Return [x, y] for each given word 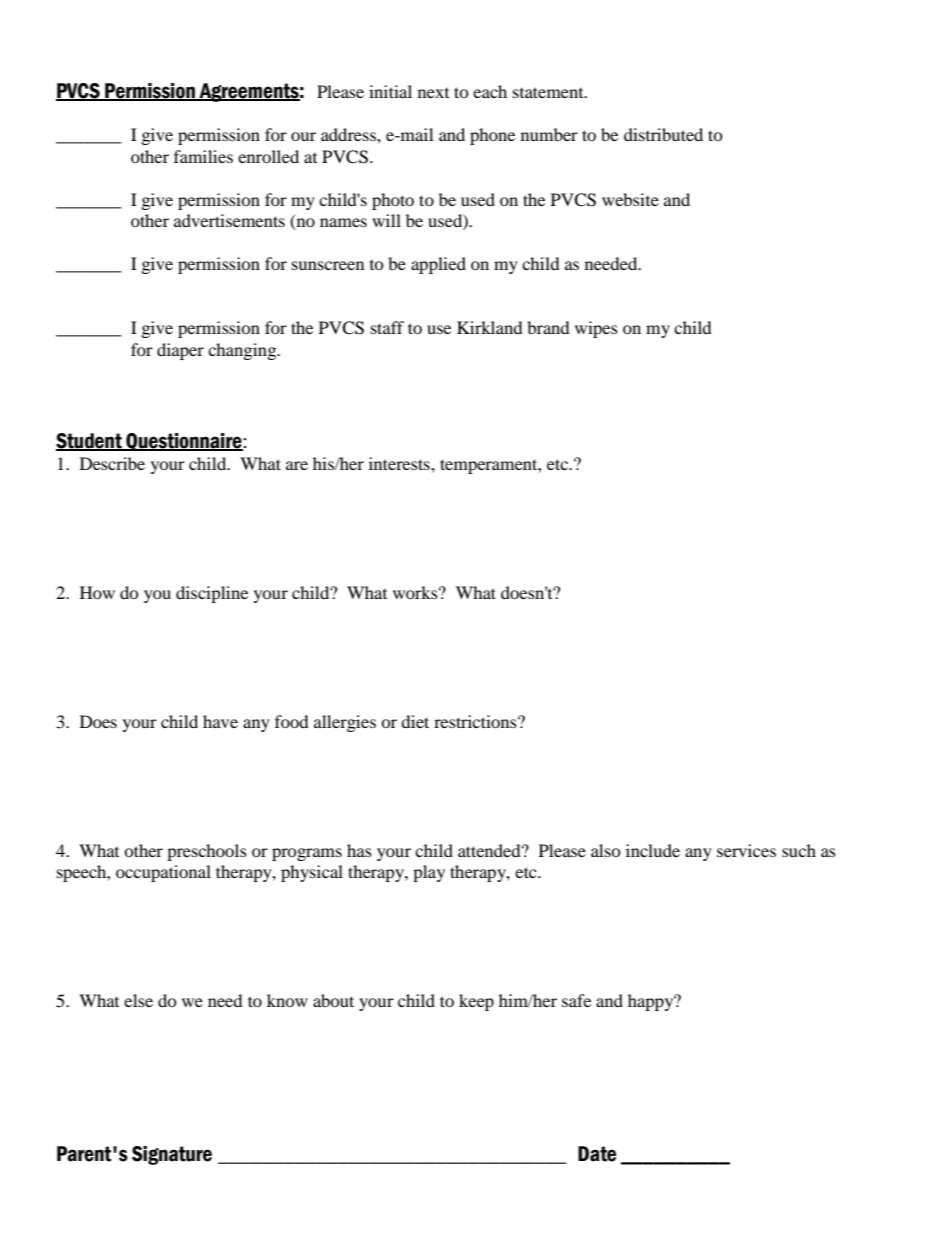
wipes [596, 329]
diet [415, 721]
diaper [180, 351]
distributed [663, 134]
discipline [212, 594]
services [746, 850]
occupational [163, 873]
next [433, 93]
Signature [172, 1155]
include [653, 850]
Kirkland [490, 327]
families [203, 156]
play [429, 873]
